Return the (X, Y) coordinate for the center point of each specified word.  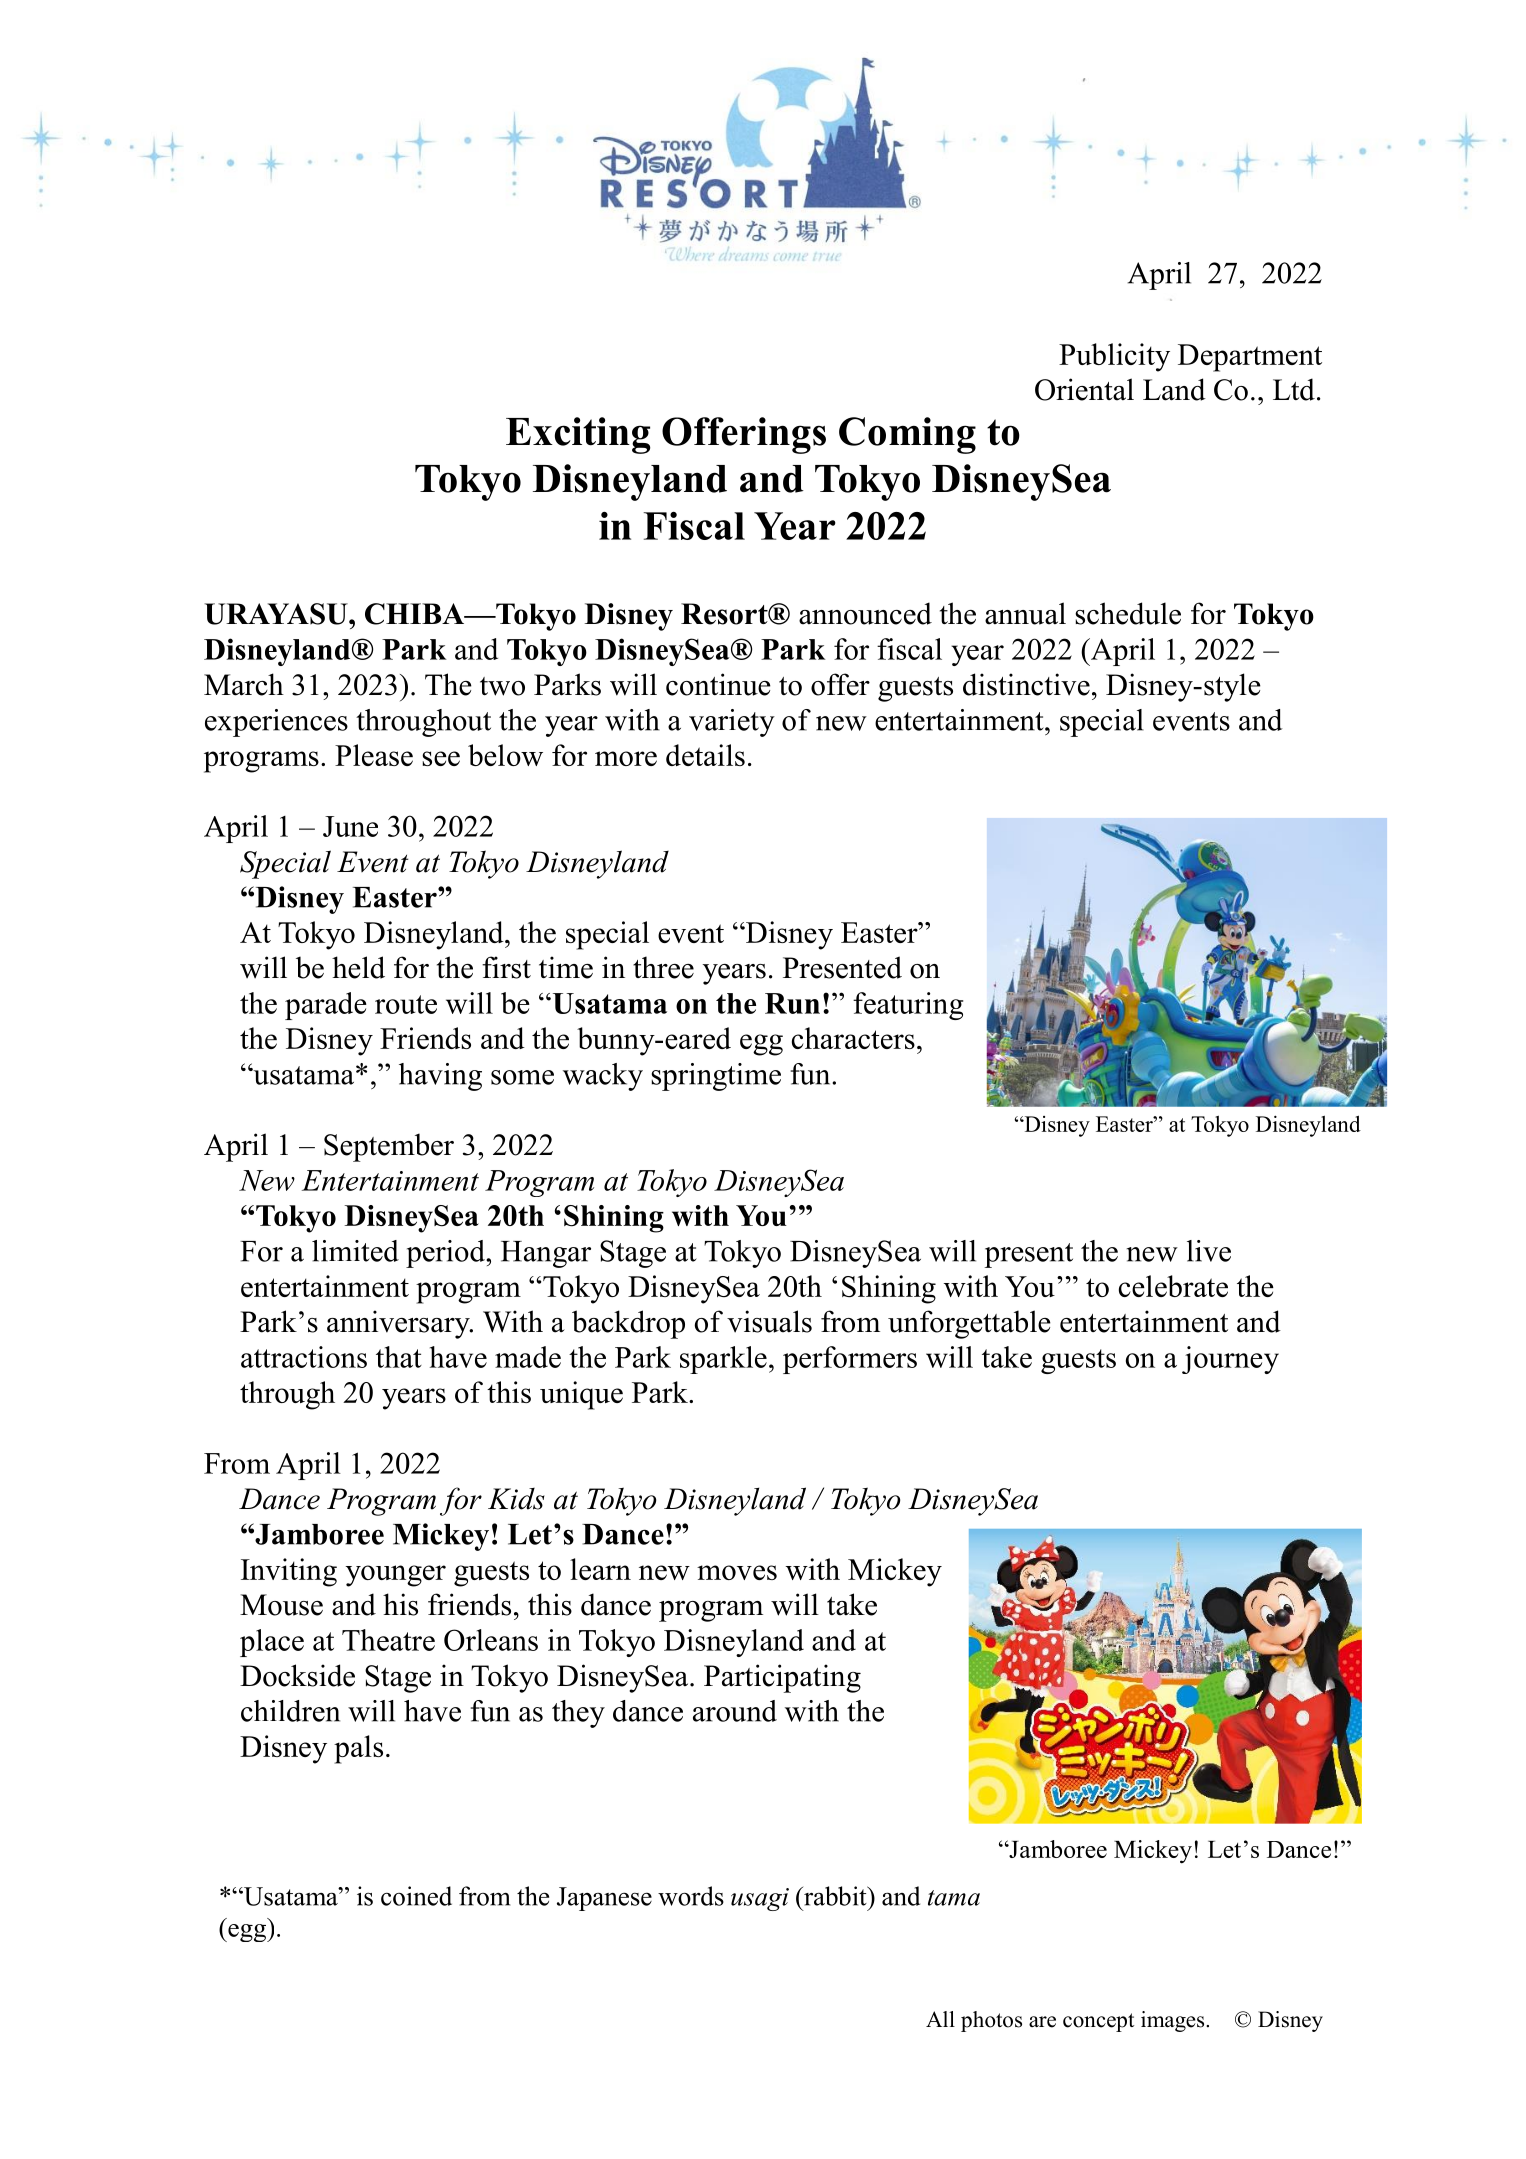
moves (737, 1572)
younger (396, 1576)
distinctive (1026, 684)
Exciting (578, 435)
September (389, 1147)
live (1209, 1251)
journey (1230, 1360)
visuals (769, 1321)
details (705, 755)
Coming (907, 435)
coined (416, 1896)
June (350, 826)
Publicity (1114, 357)
